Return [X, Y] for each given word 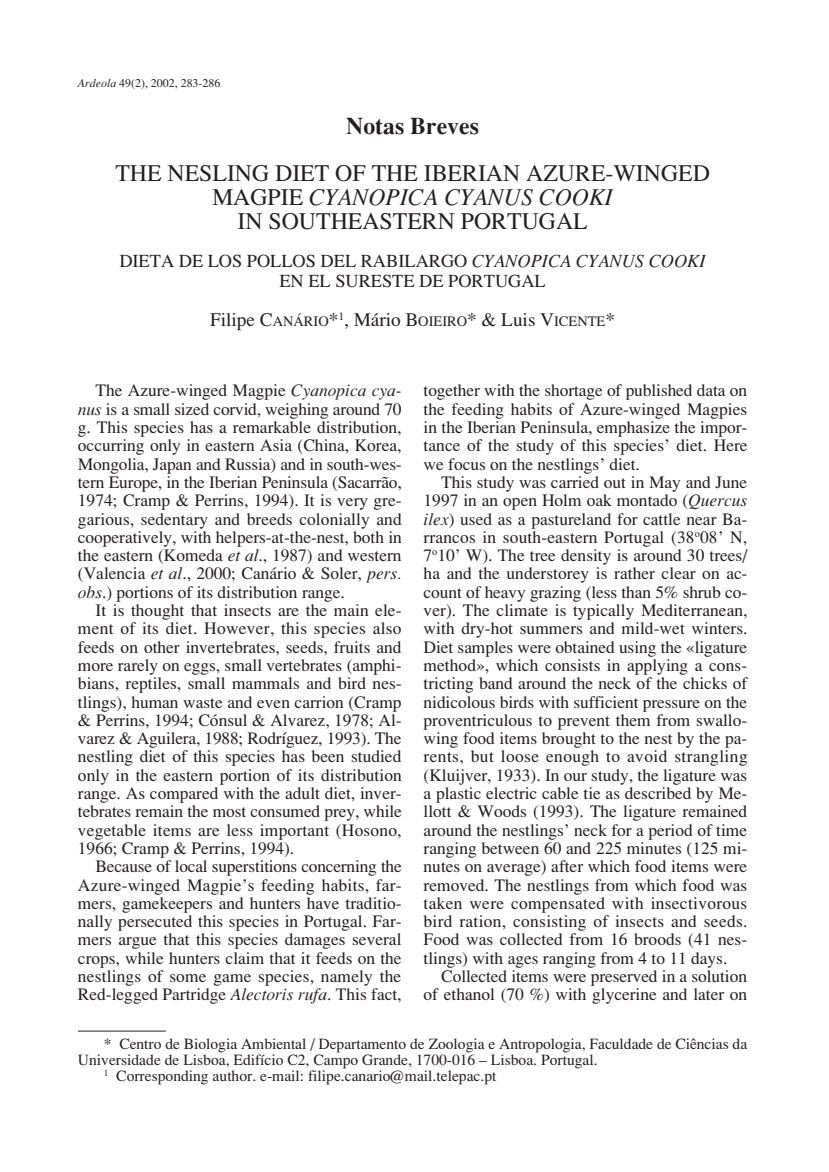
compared [184, 795]
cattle [661, 519]
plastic [458, 795]
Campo [334, 1061]
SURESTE [375, 281]
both [368, 535]
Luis [518, 319]
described [658, 793]
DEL [338, 261]
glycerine [624, 996]
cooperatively [126, 537]
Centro [140, 1043]
